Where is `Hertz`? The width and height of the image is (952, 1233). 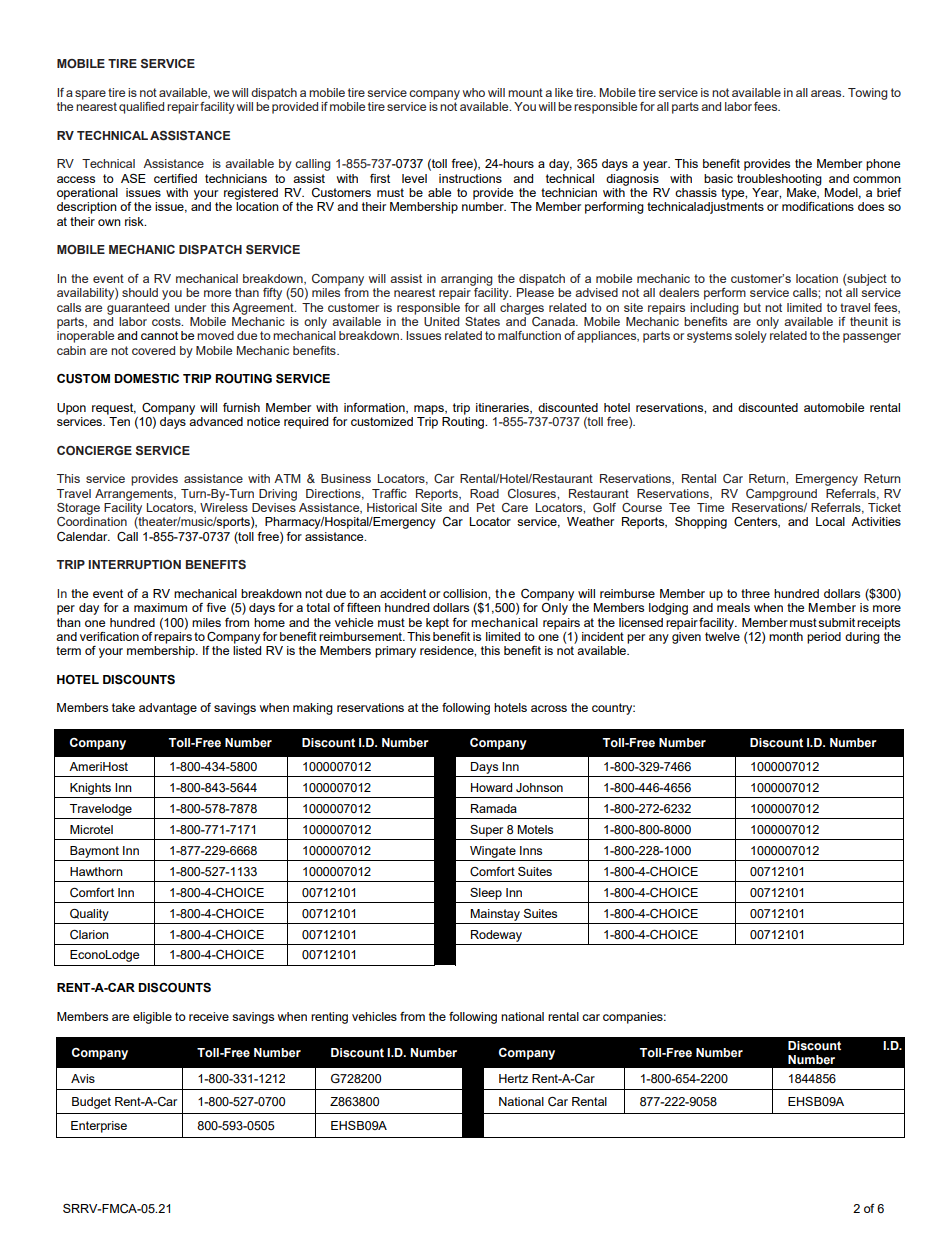 Hertz is located at coordinates (513, 1078).
